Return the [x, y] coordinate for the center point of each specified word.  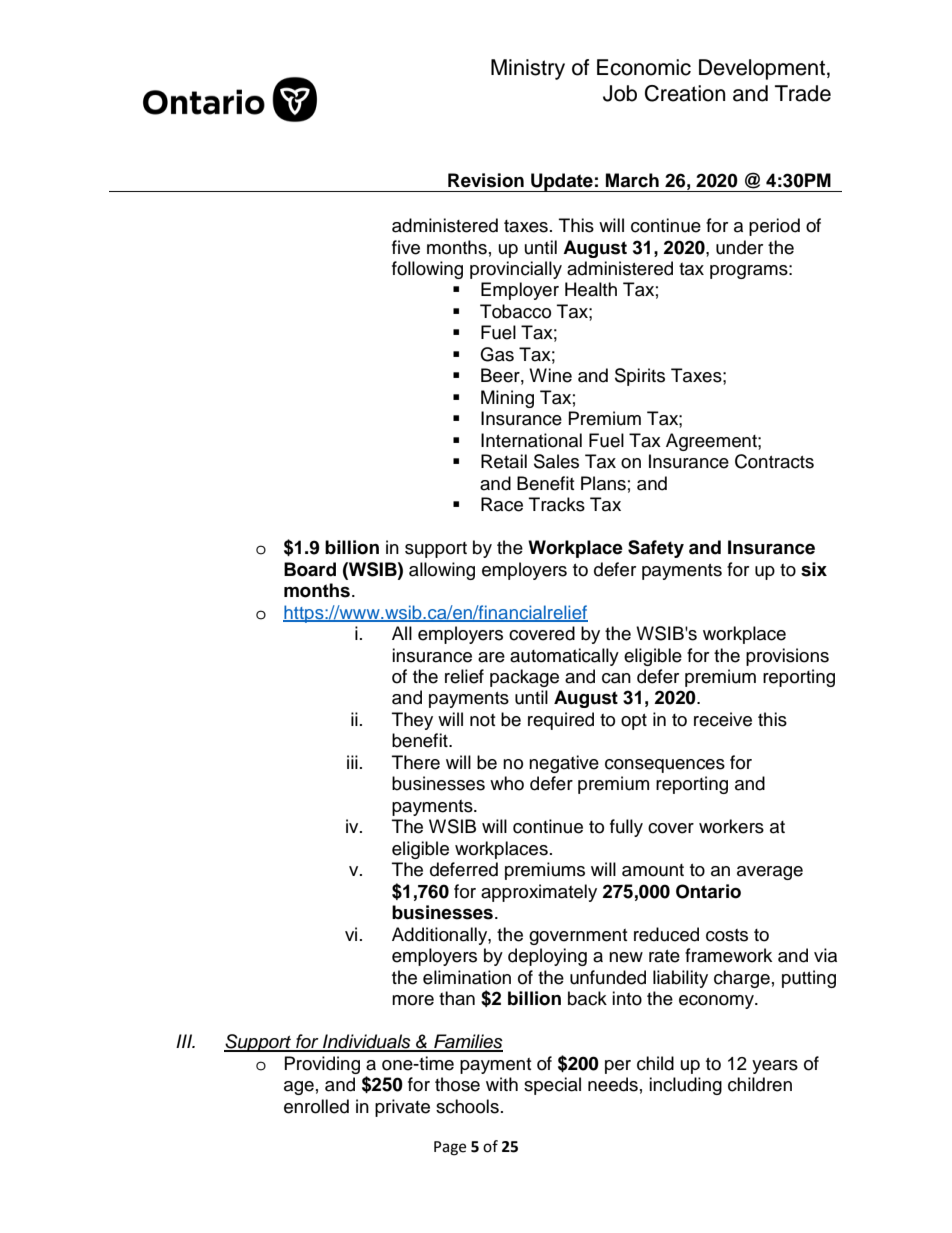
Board [310, 569]
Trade [803, 93]
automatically [564, 657]
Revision [486, 180]
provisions [787, 657]
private [402, 1108]
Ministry [528, 69]
